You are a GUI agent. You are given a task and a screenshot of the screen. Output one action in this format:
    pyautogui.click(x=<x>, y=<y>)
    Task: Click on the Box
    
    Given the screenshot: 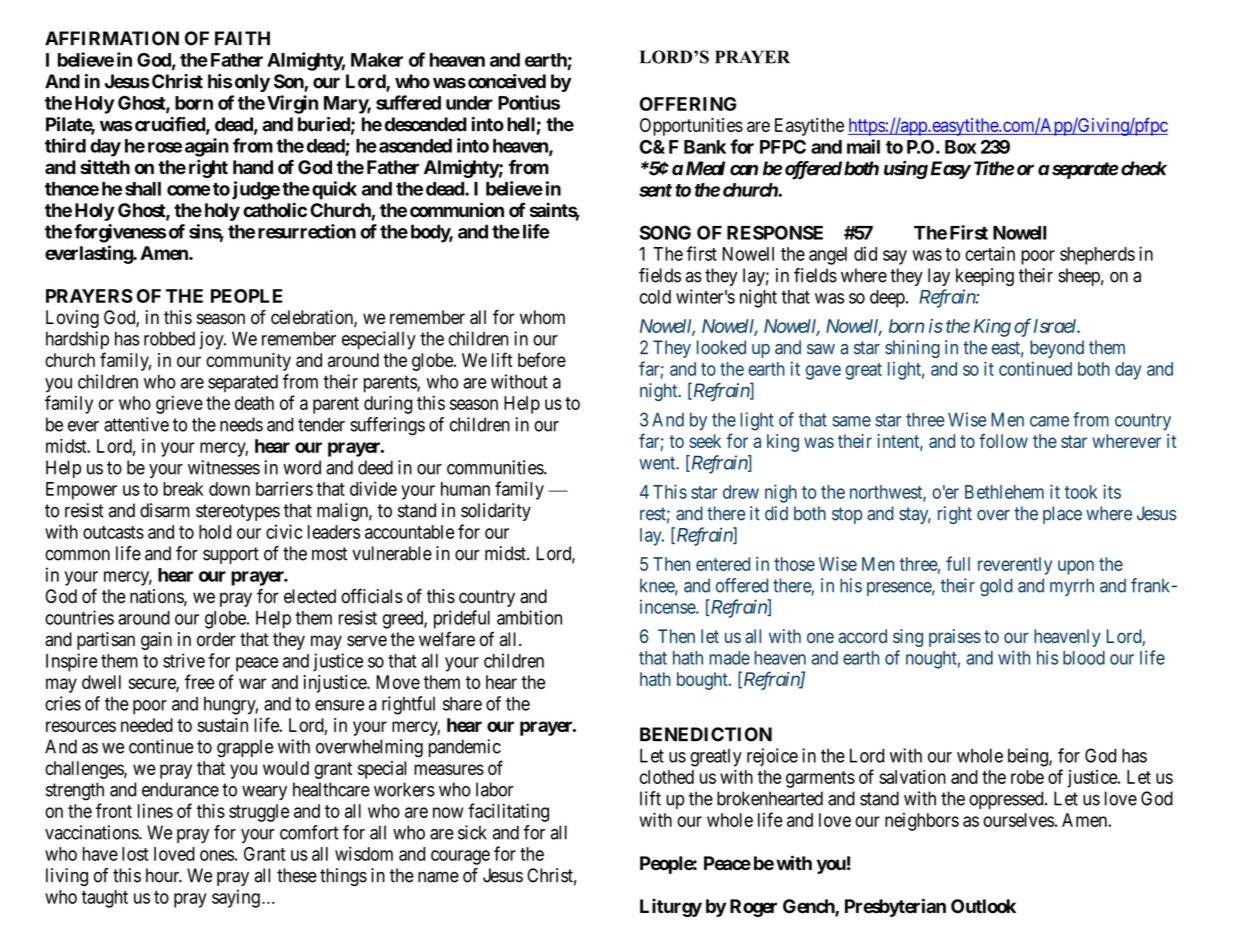 What is the action you would take?
    pyautogui.click(x=960, y=147)
